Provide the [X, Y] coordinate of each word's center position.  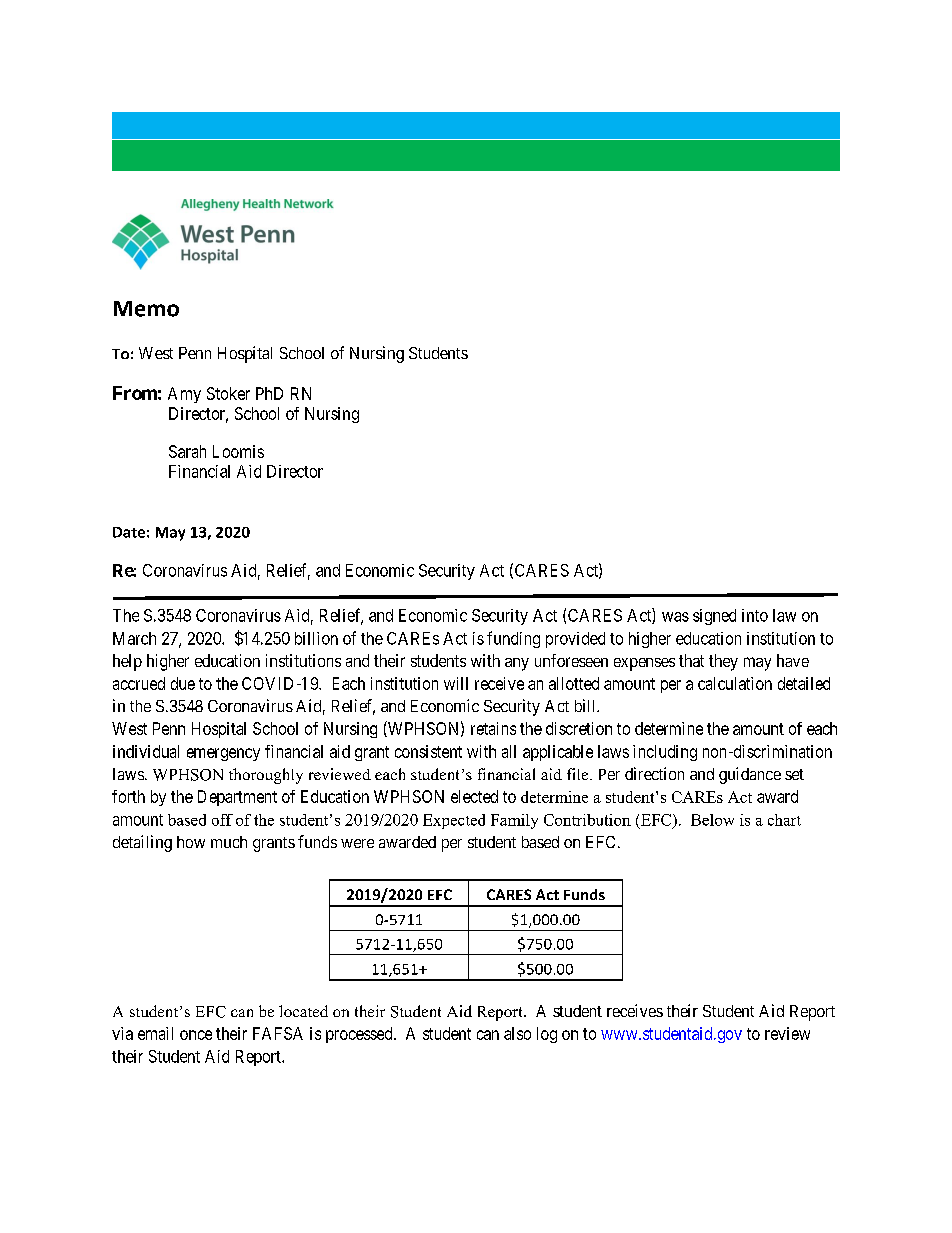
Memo [146, 309]
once [196, 1035]
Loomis [238, 451]
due [183, 683]
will [456, 683]
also [517, 1033]
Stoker [228, 393]
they [723, 662]
